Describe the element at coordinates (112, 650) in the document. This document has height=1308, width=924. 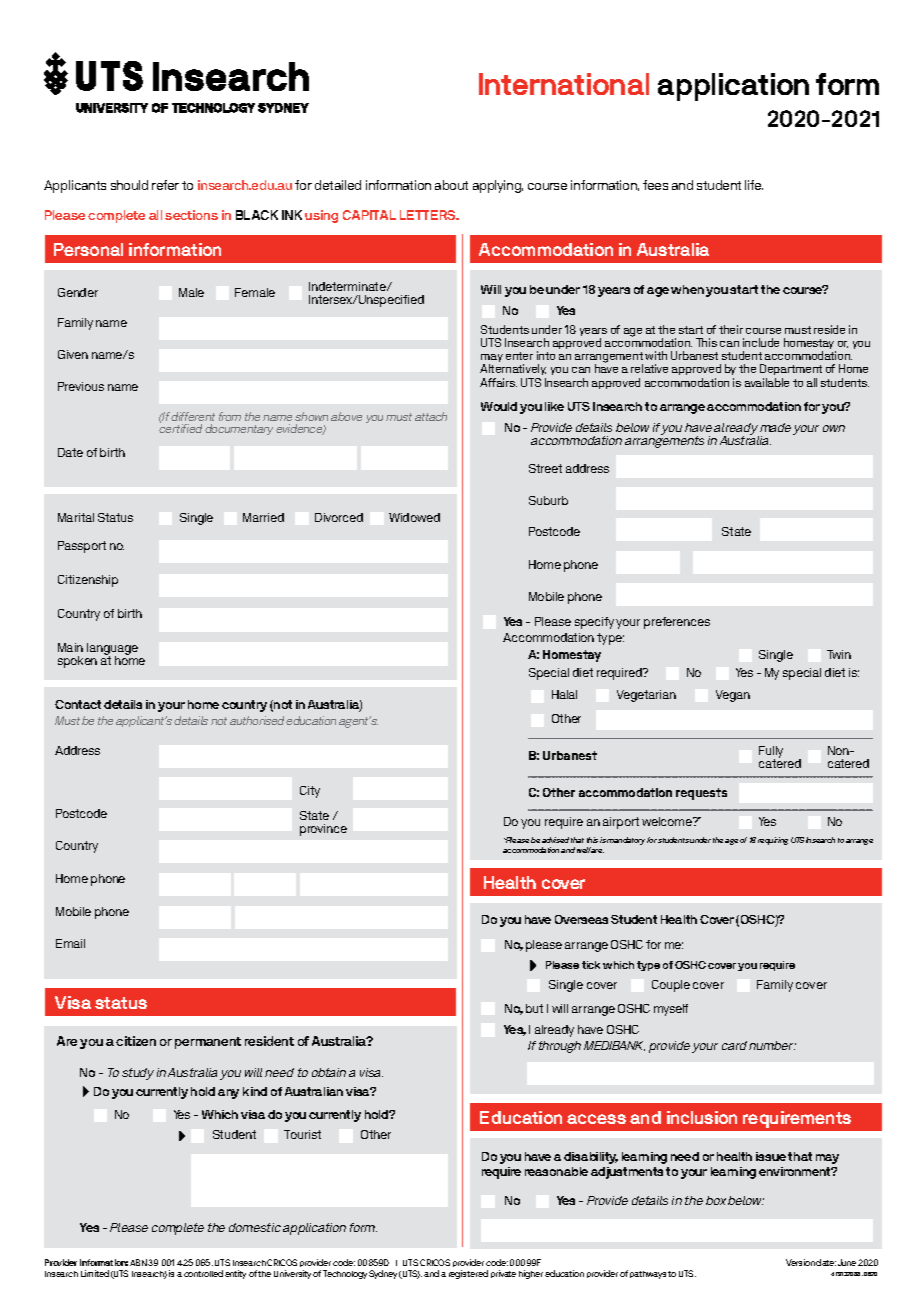
I see `language` at that location.
